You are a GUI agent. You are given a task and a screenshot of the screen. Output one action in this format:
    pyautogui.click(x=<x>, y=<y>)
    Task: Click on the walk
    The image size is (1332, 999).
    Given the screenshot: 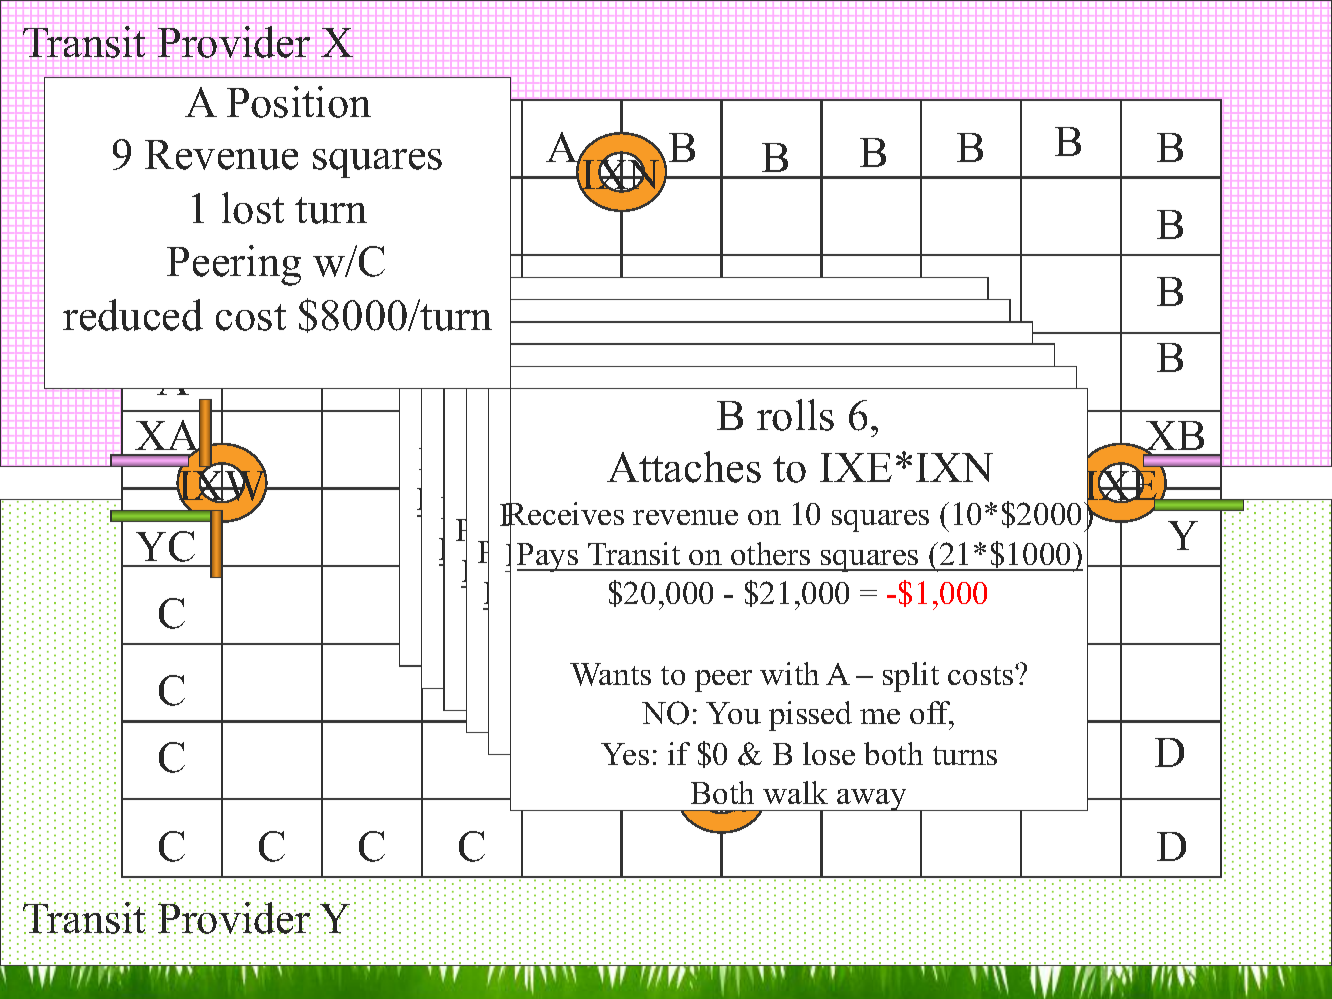 What is the action you would take?
    pyautogui.click(x=795, y=792)
